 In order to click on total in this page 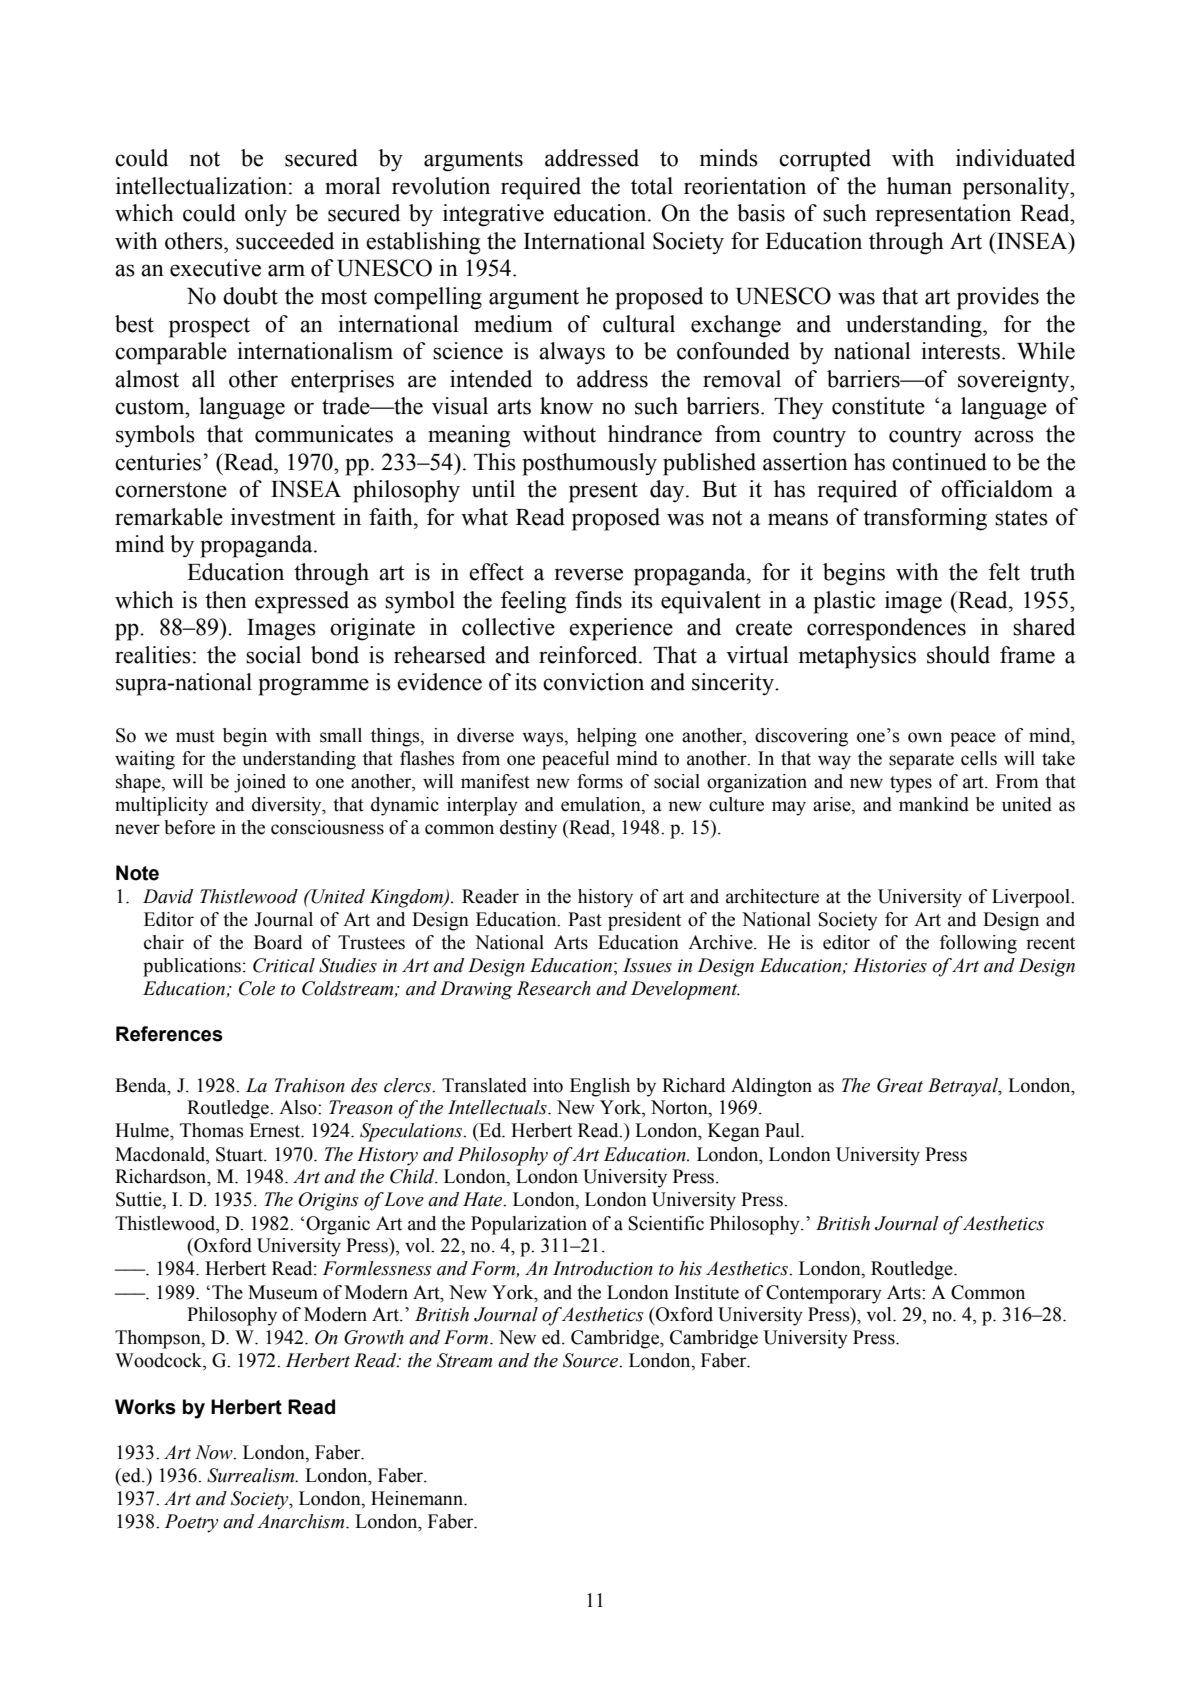, I will do `click(652, 186)`.
